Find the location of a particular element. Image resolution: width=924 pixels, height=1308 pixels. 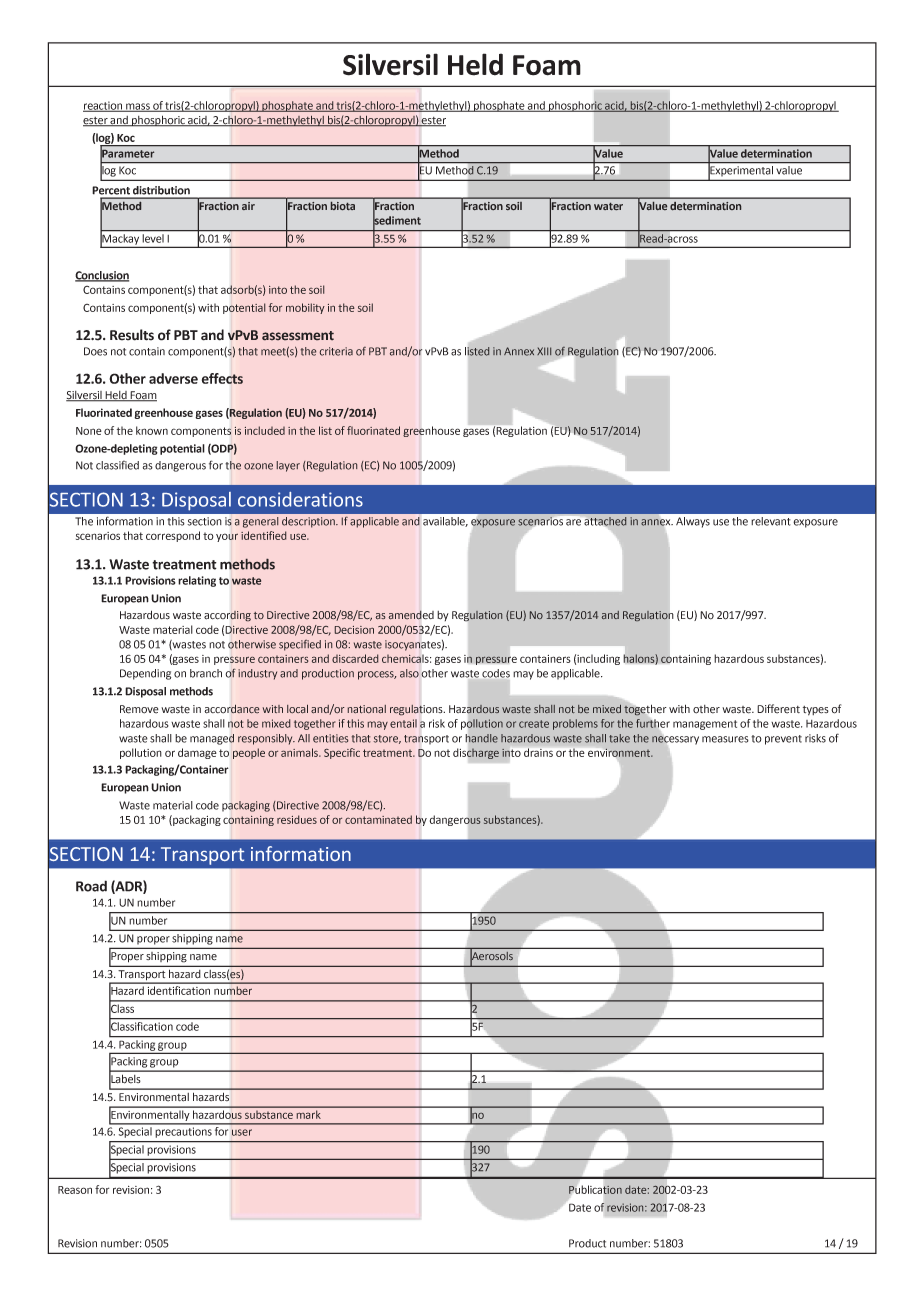

management is located at coordinates (705, 725).
